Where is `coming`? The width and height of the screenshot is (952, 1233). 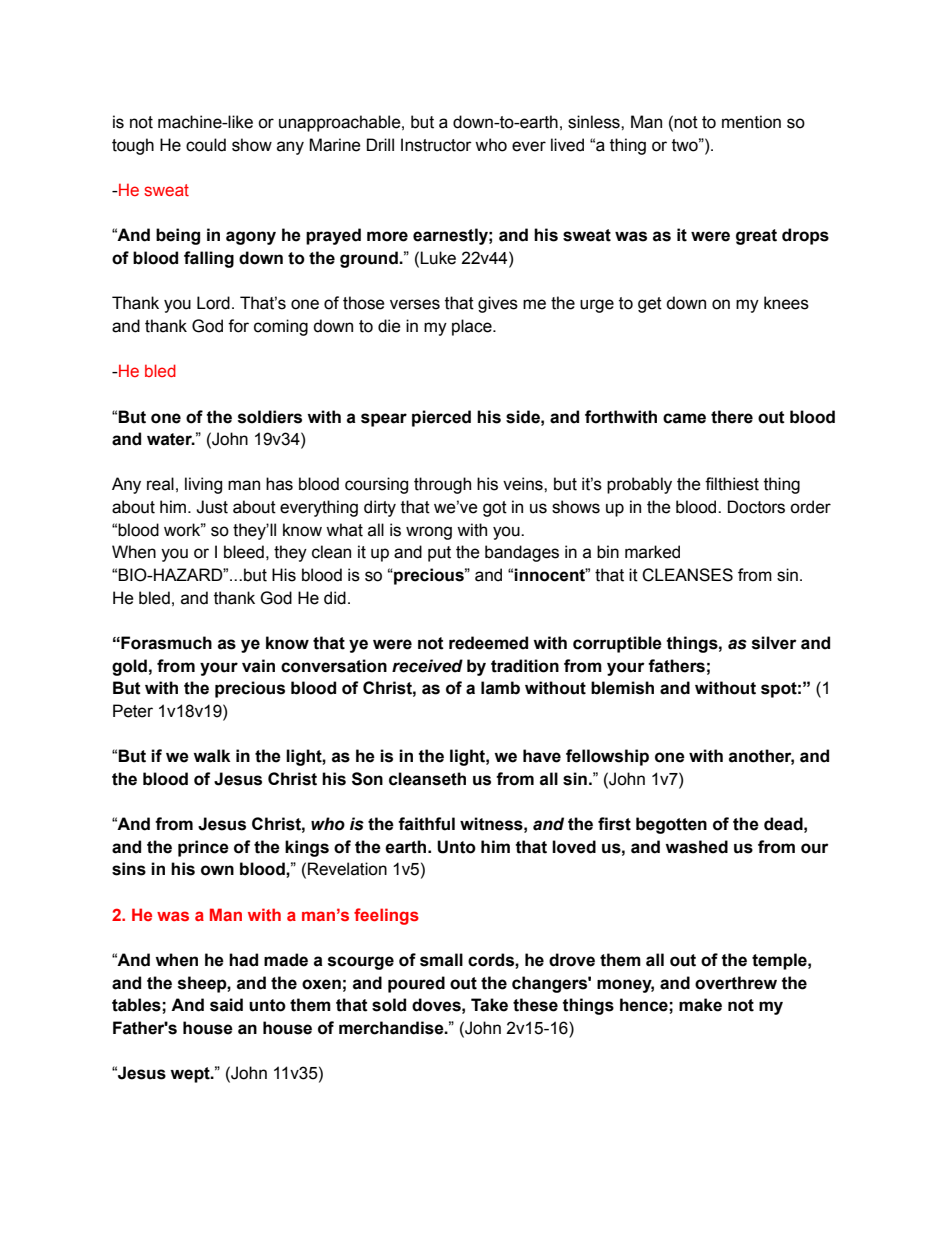 coming is located at coordinates (281, 327).
